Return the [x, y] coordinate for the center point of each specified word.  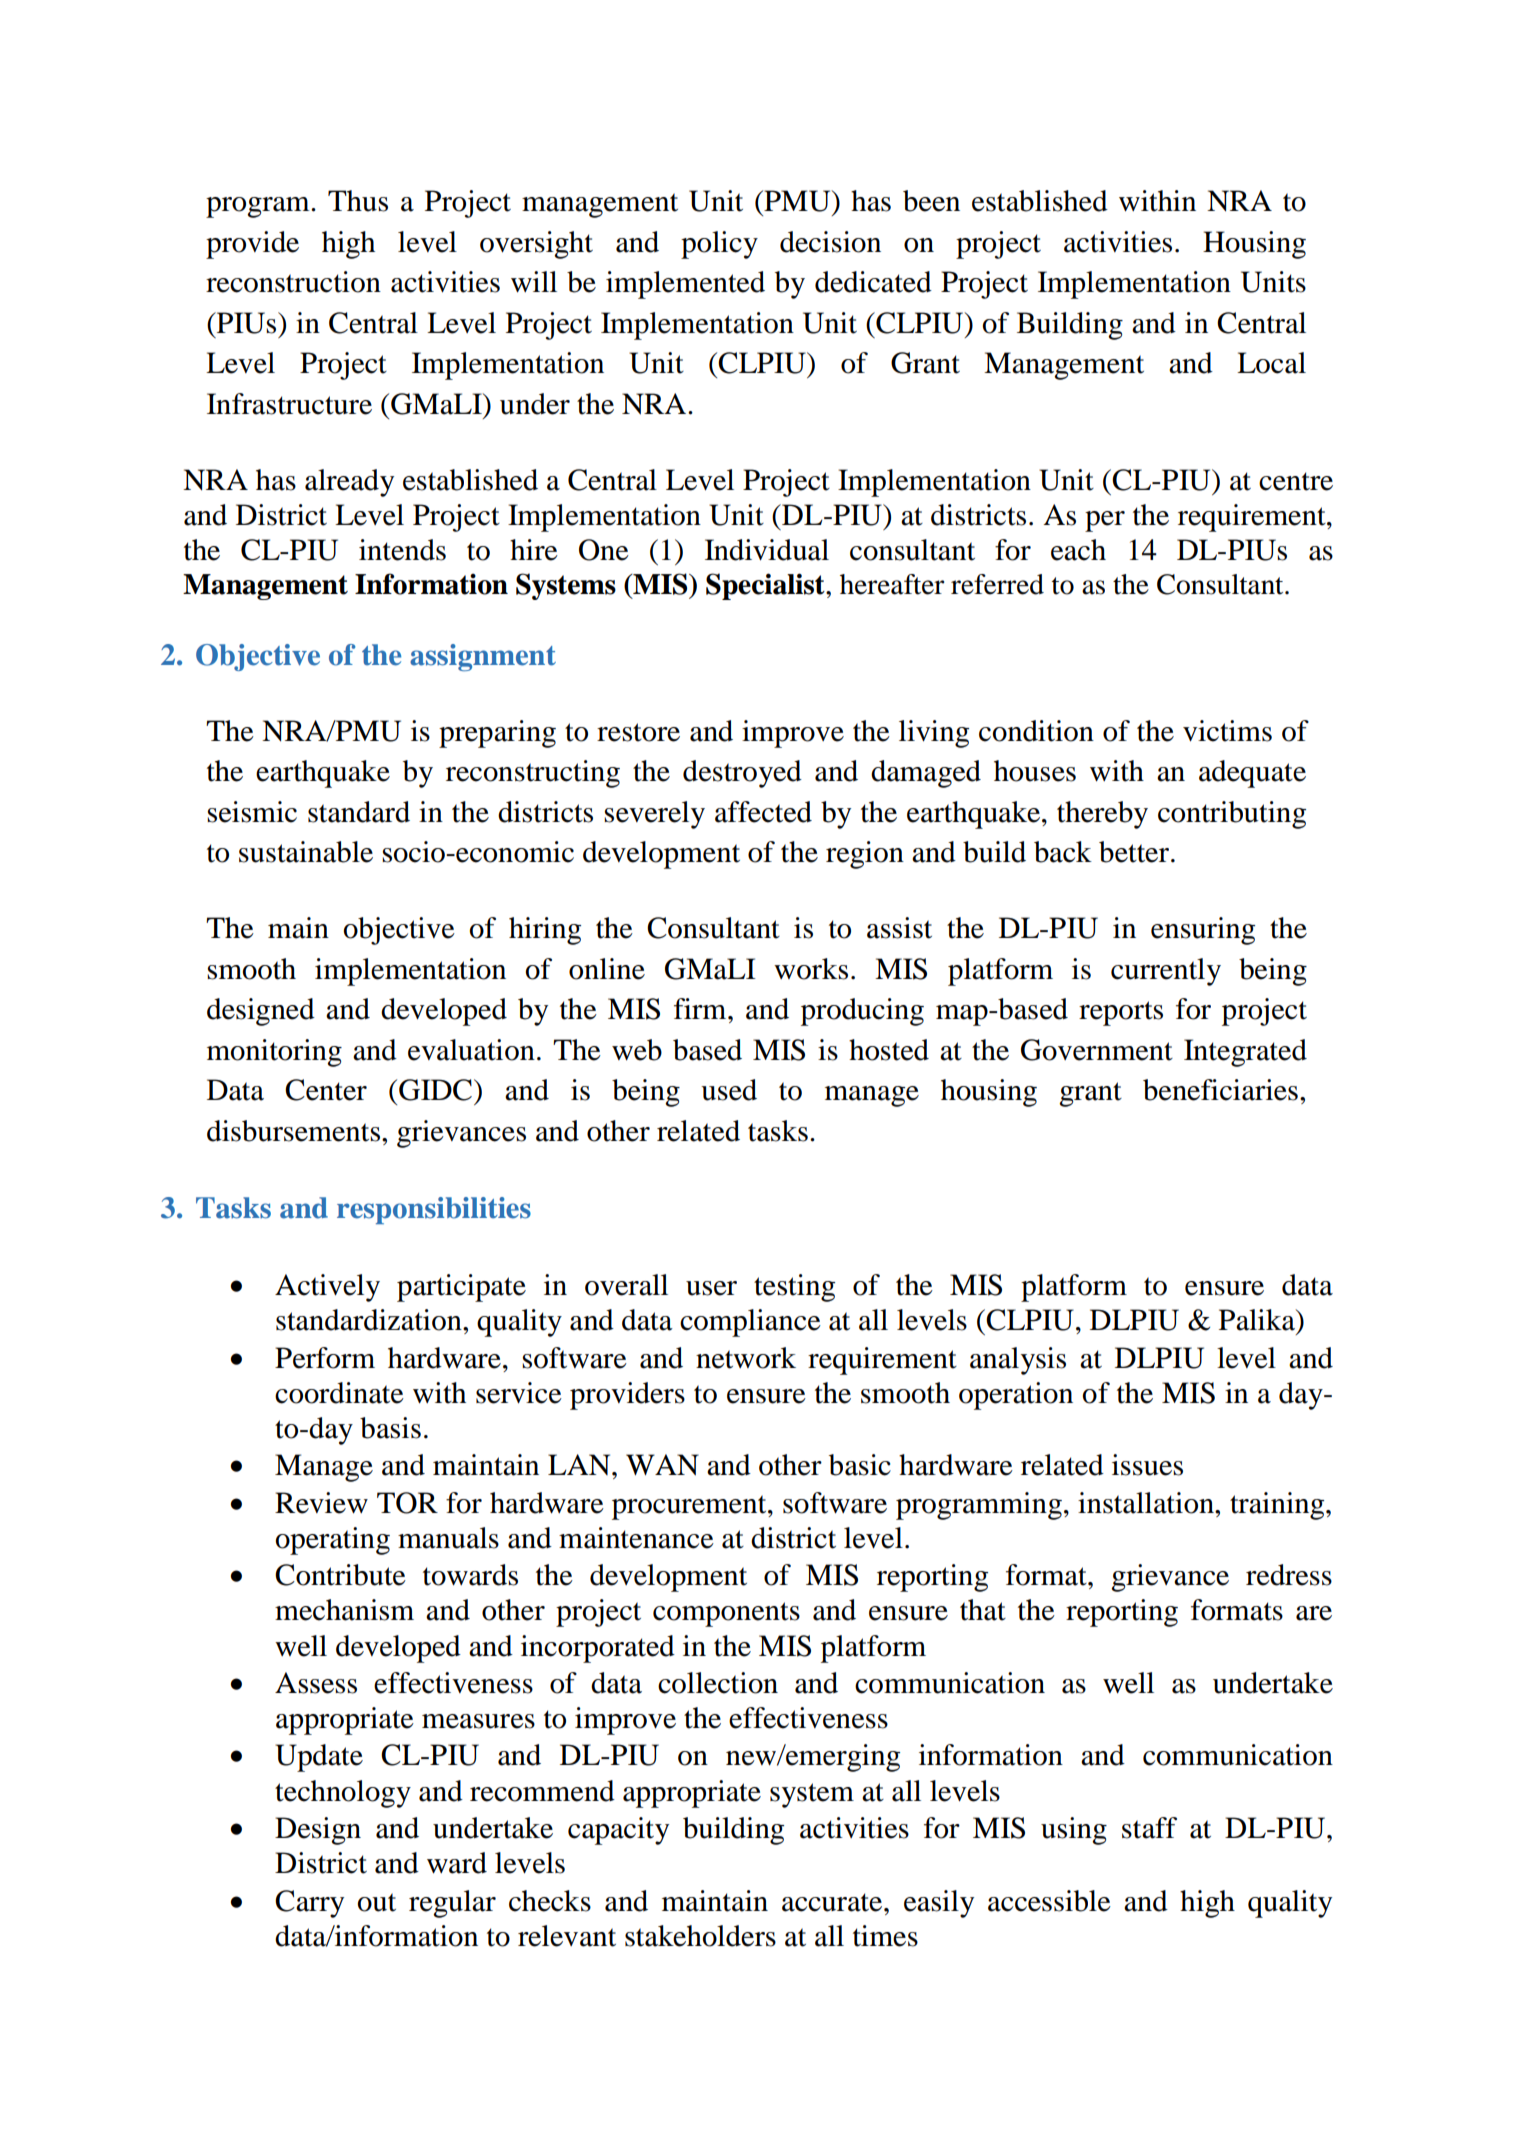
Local [1271, 363]
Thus [358, 201]
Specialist [766, 586]
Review [321, 1503]
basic [860, 1465]
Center [326, 1090]
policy [719, 245]
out [377, 1902]
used [729, 1090]
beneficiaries [1220, 1090]
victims [1227, 731]
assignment [483, 657]
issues [1147, 1465]
